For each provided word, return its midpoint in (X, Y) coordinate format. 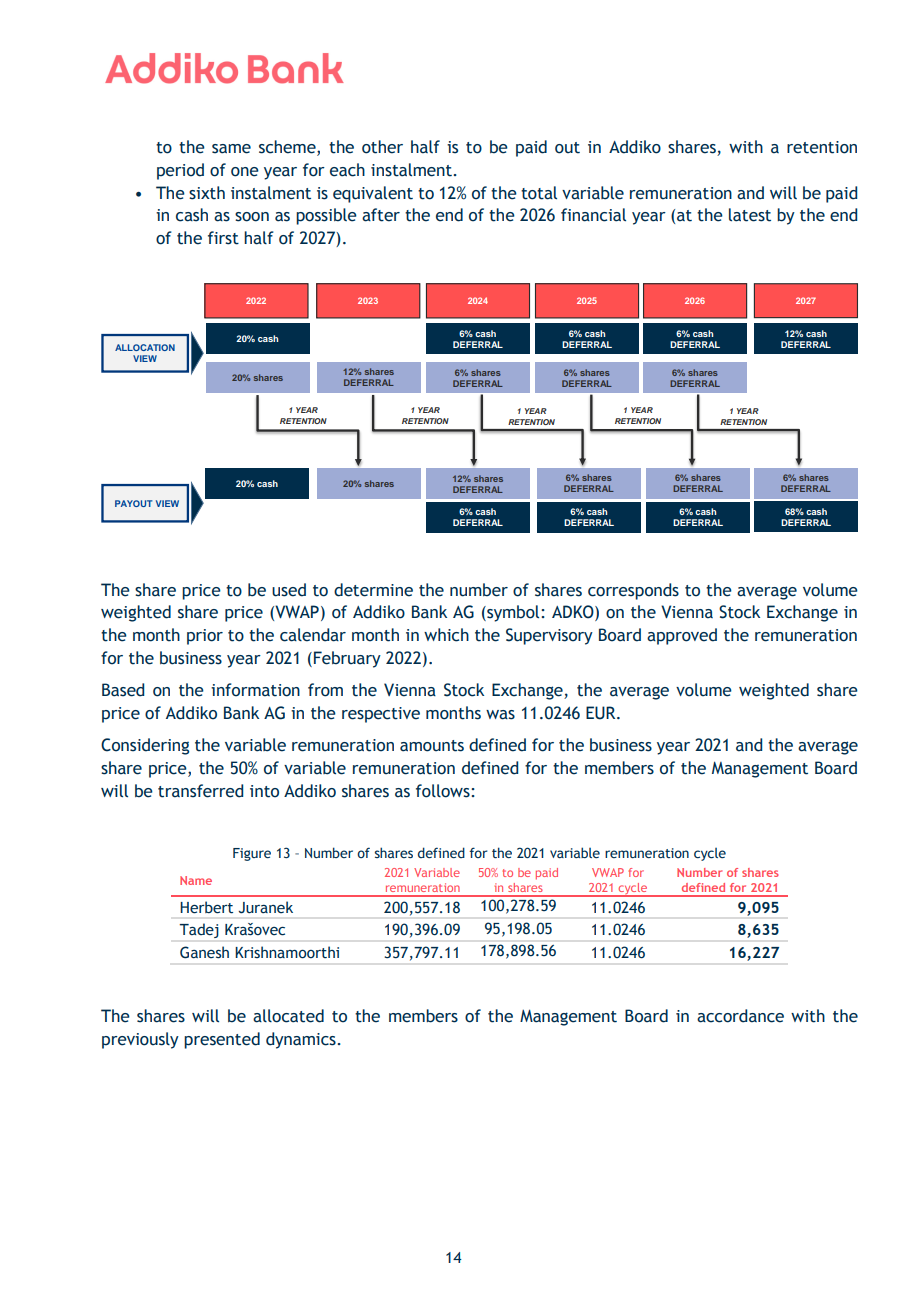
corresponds (633, 591)
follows (444, 791)
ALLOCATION (145, 347)
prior (205, 637)
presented (222, 1040)
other (382, 147)
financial (593, 215)
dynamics (302, 1040)
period (180, 171)
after (381, 215)
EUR (602, 713)
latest (750, 215)
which (446, 635)
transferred (200, 791)
